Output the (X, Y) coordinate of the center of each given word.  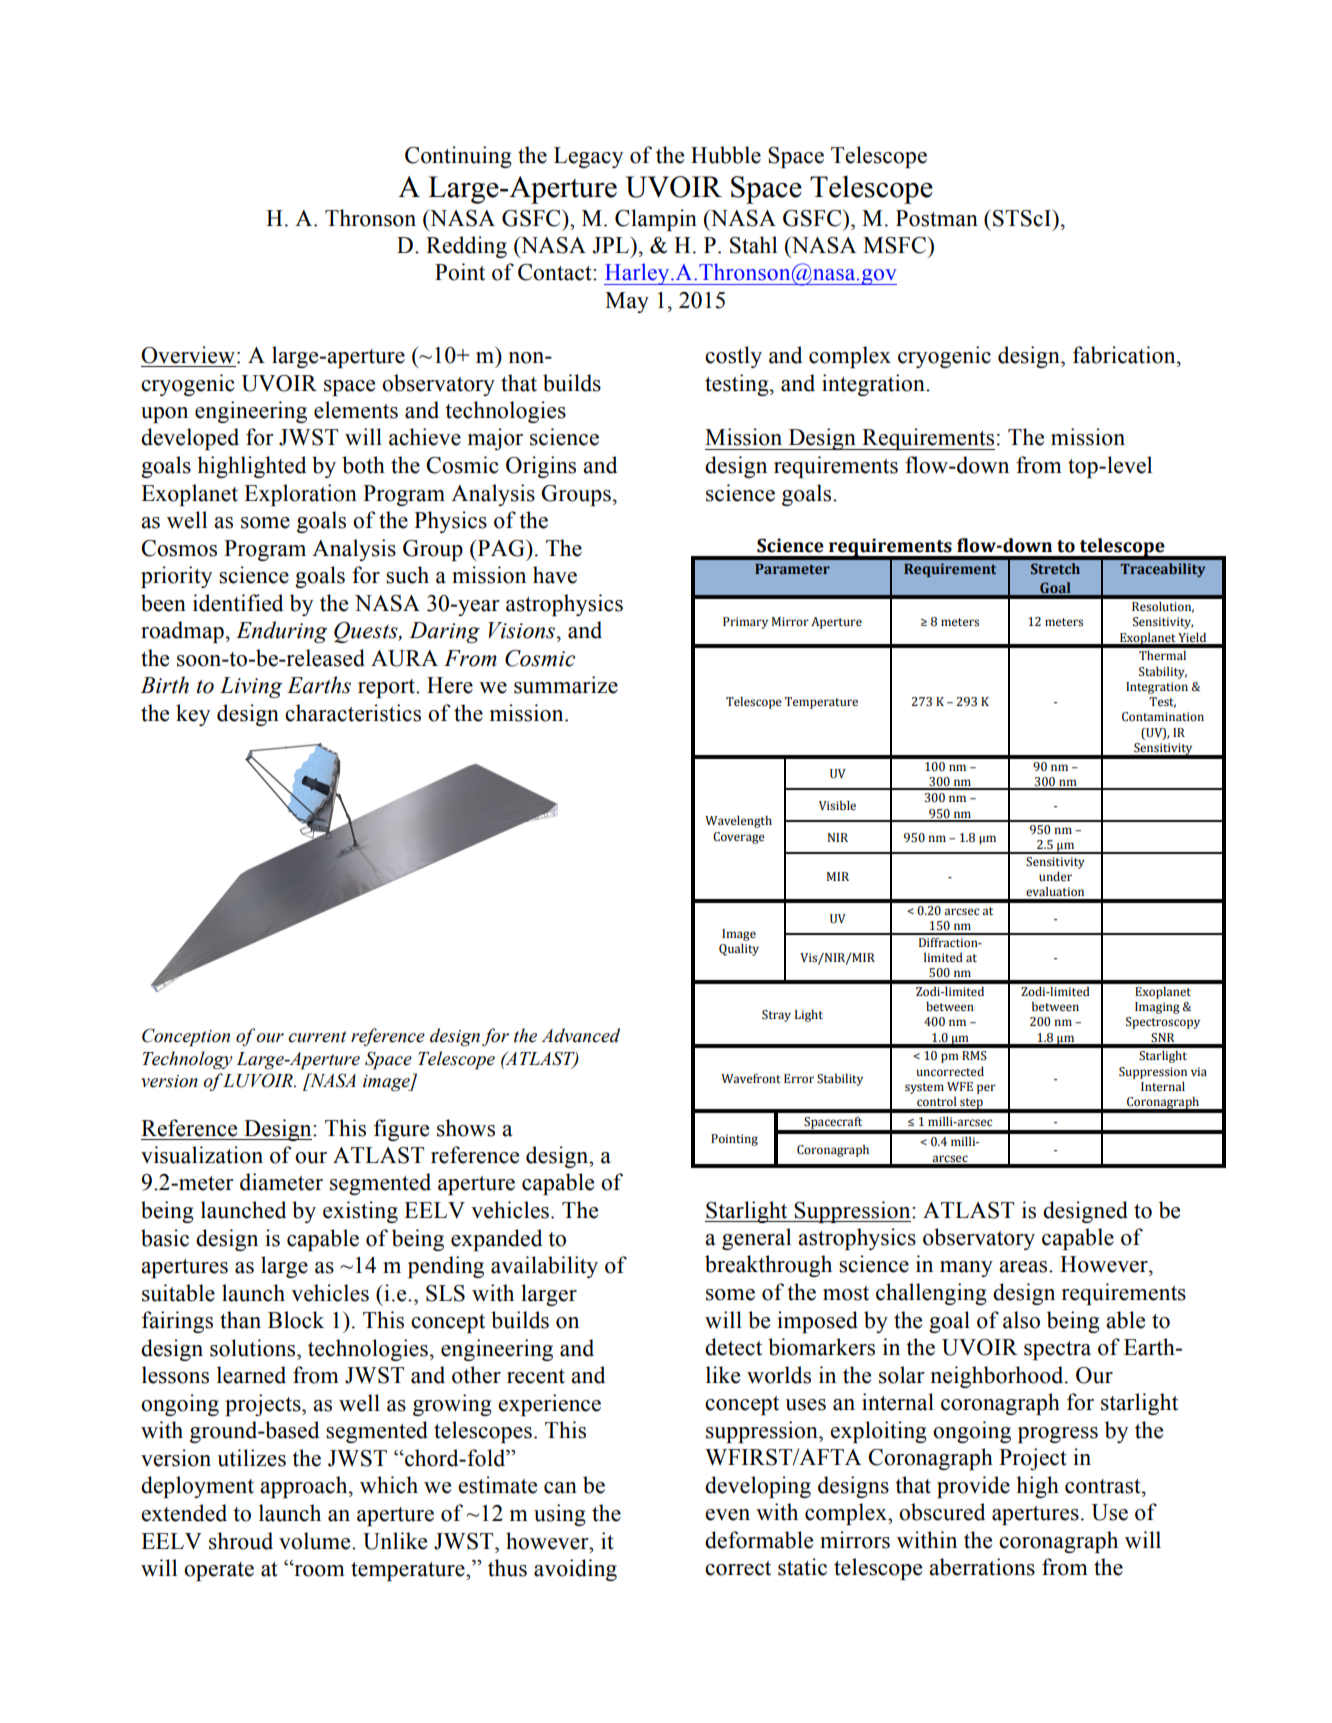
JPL (611, 245)
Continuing (458, 157)
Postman (937, 218)
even (727, 1515)
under (1055, 877)
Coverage (739, 838)
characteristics (353, 713)
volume (316, 1541)
